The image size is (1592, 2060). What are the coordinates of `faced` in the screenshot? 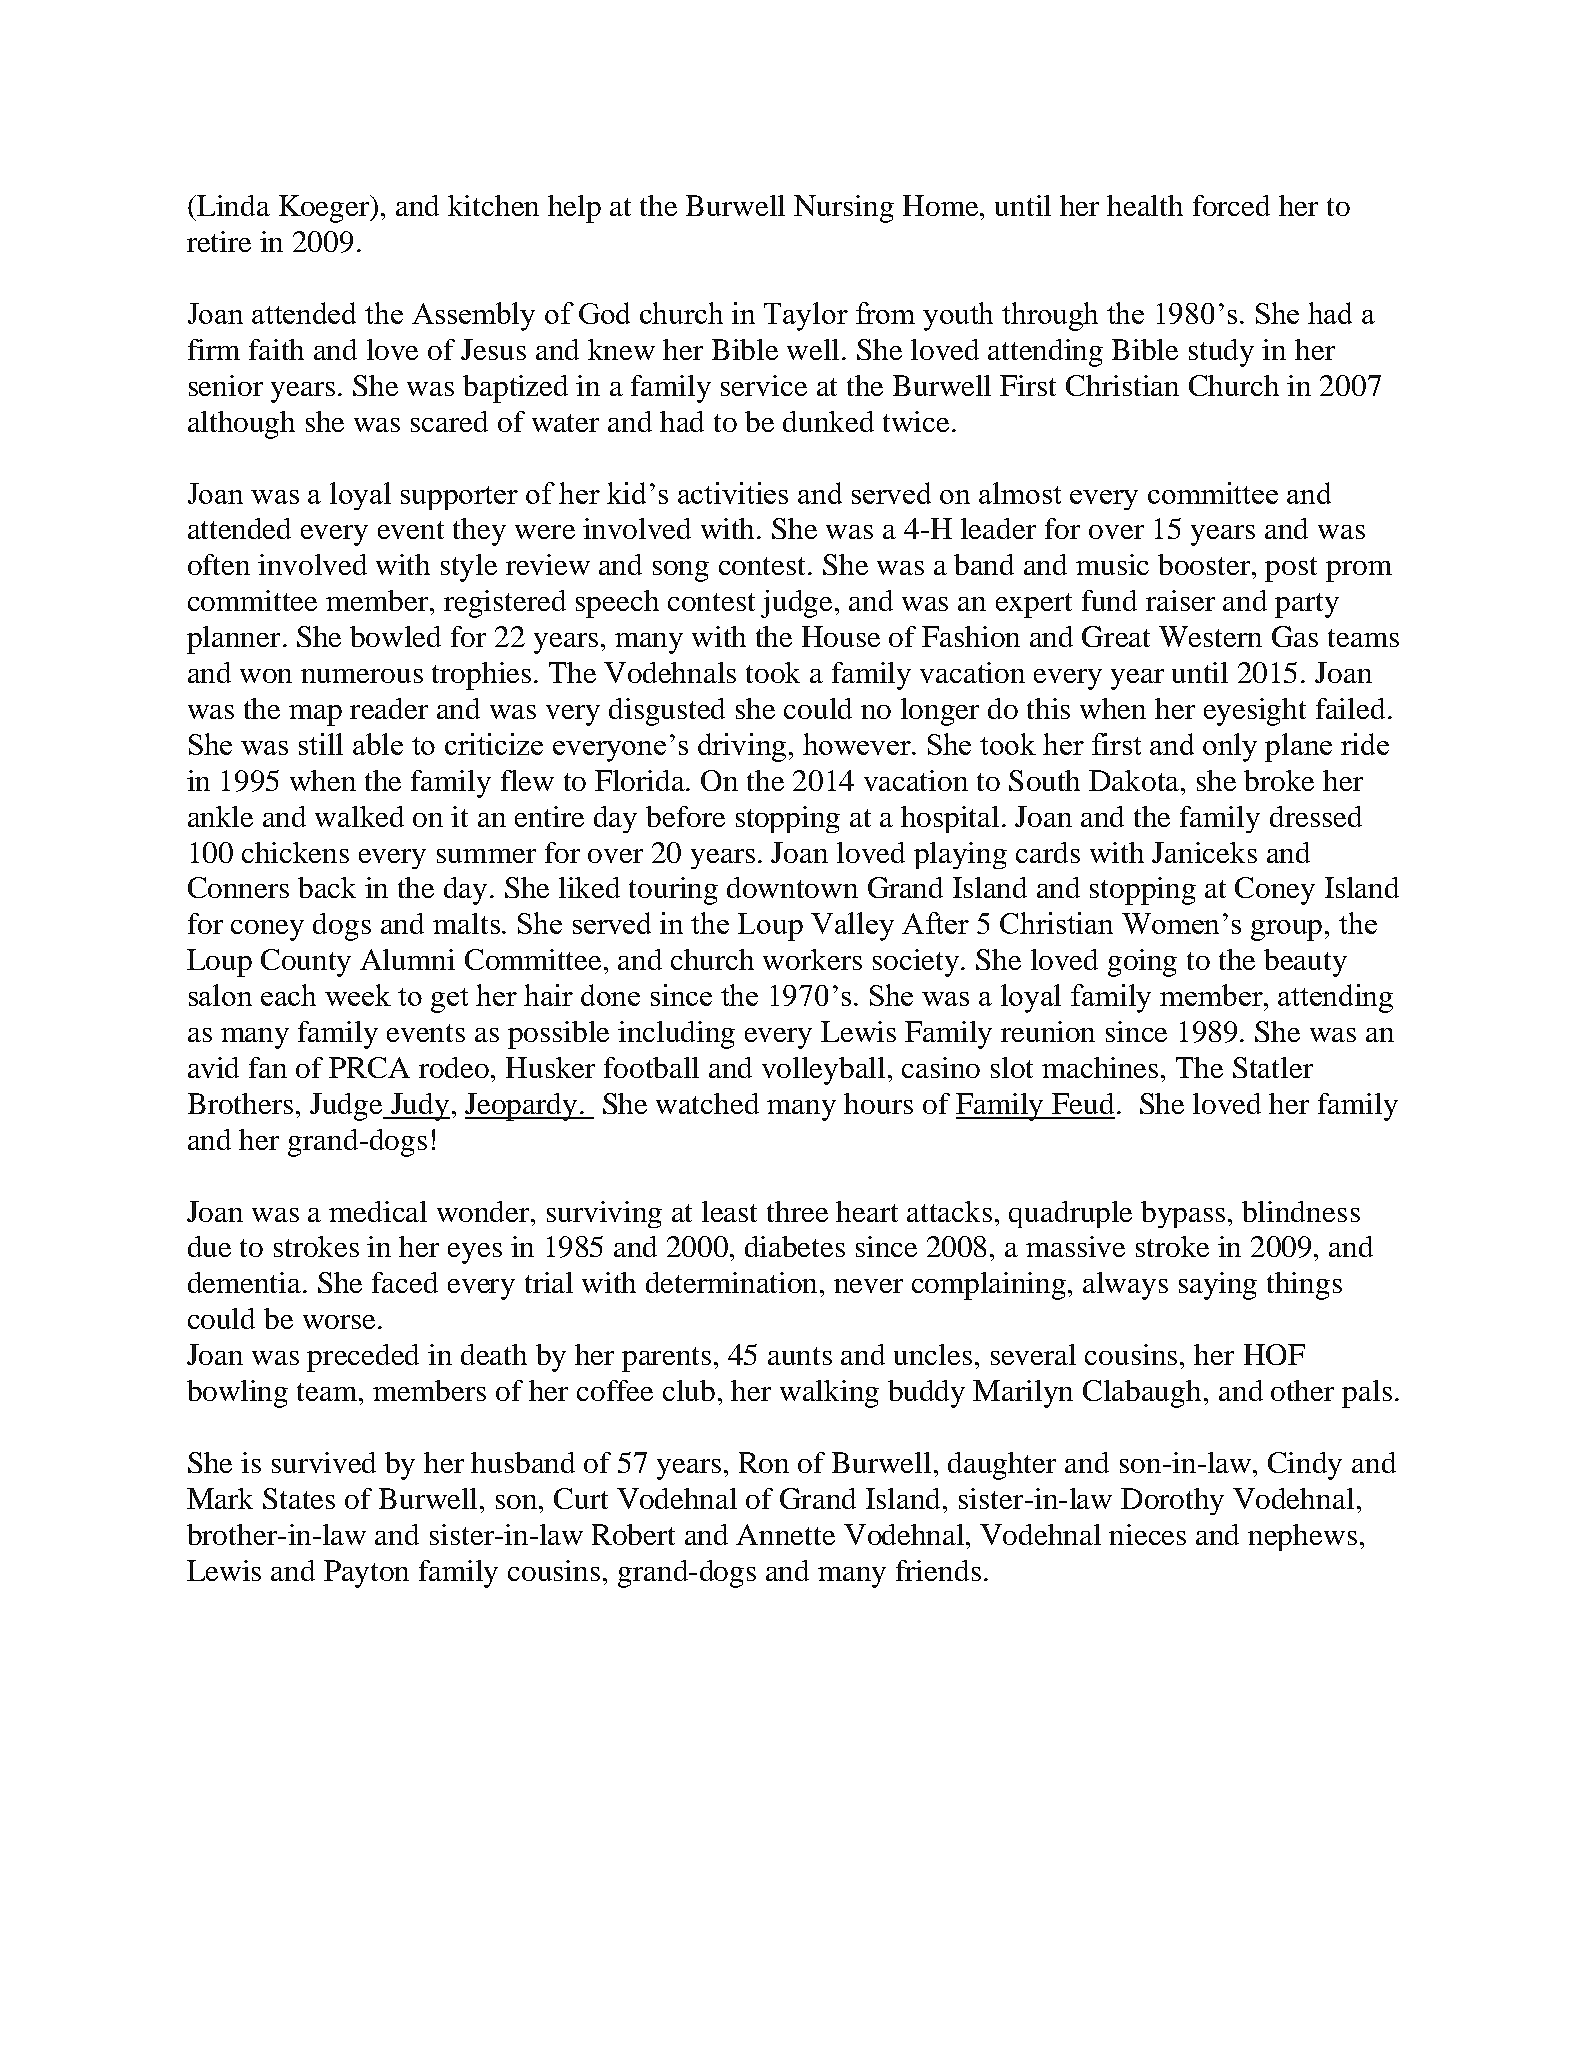 It's located at (405, 1282).
